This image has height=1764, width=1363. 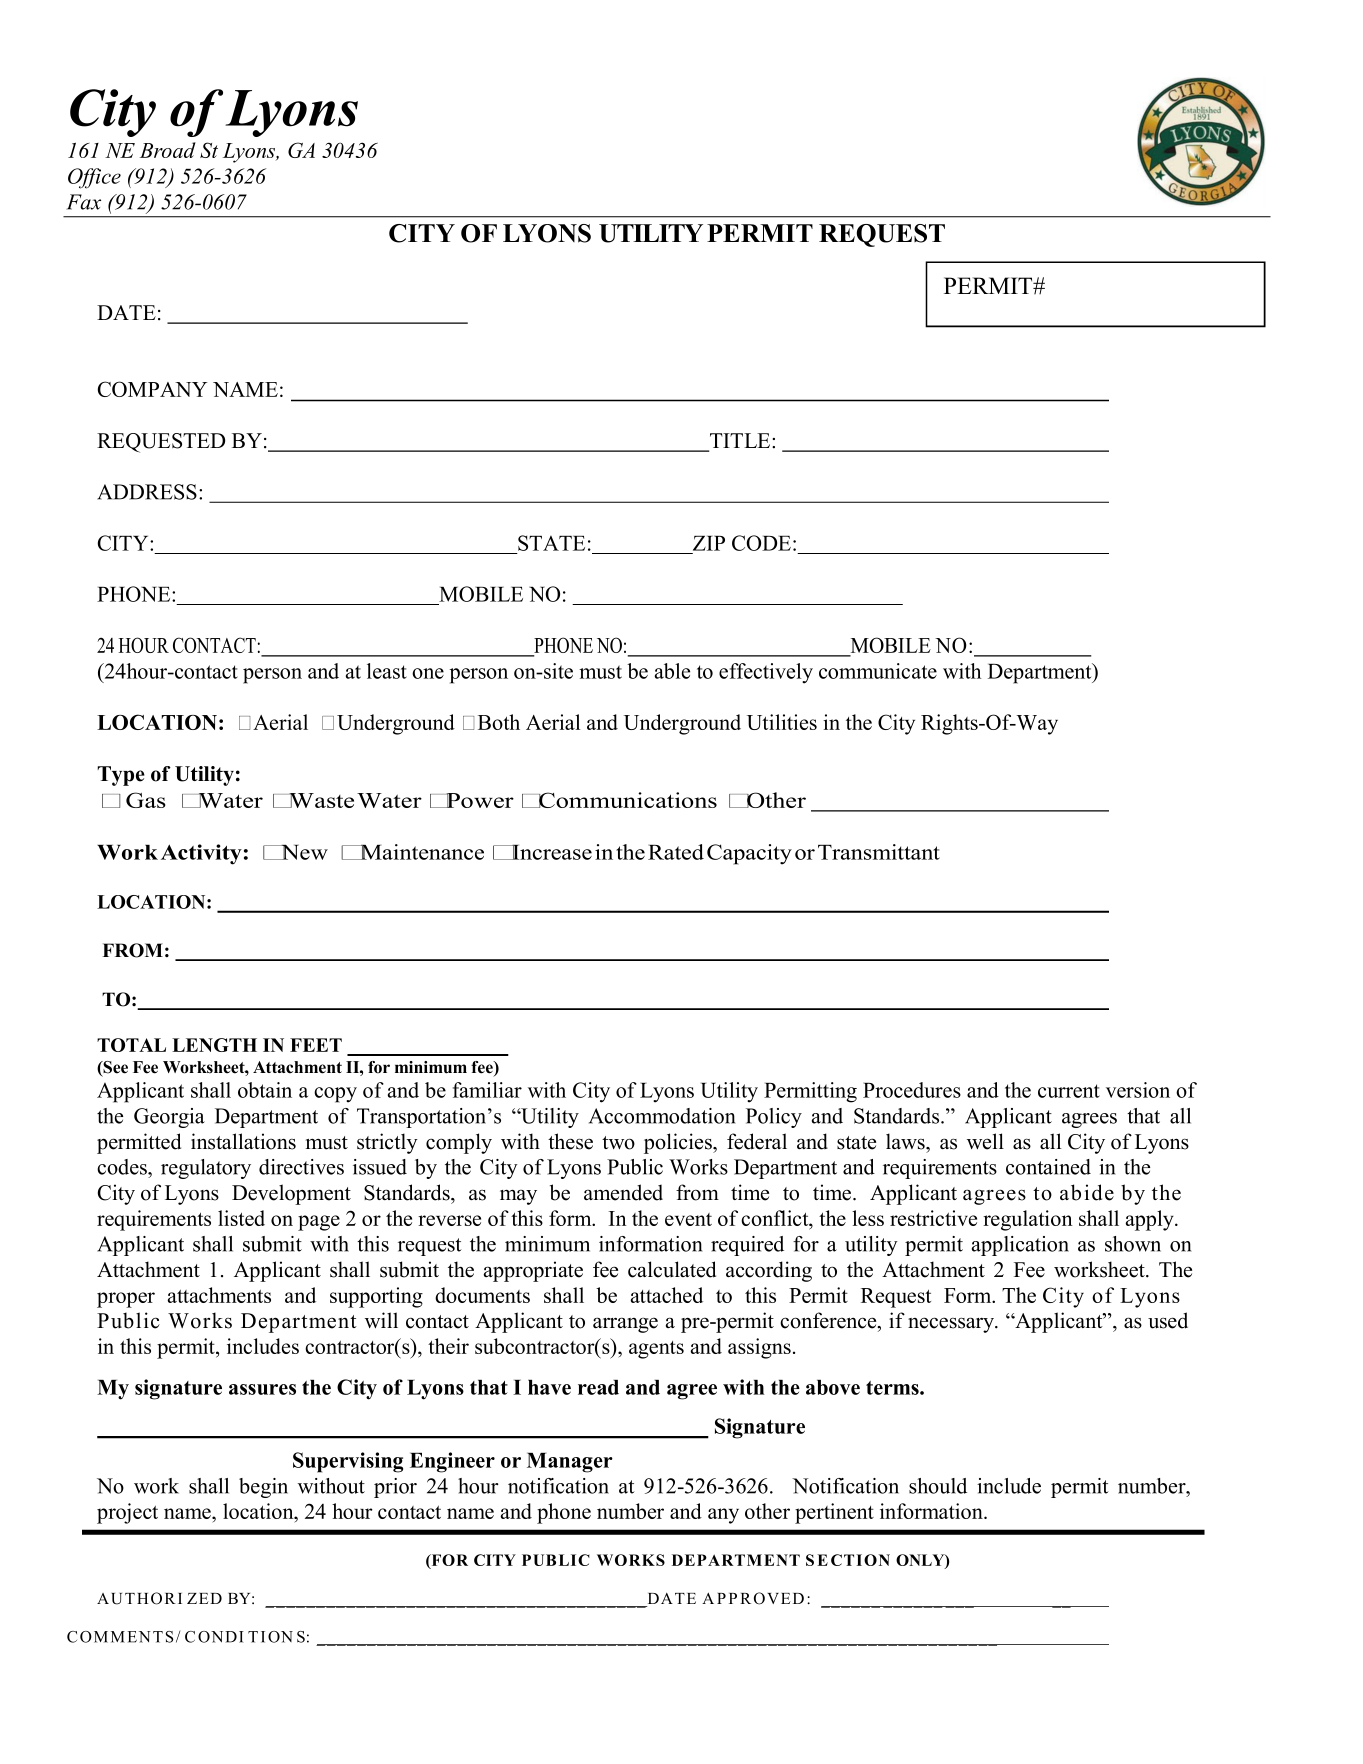 What do you see at coordinates (672, 671) in the image?
I see `able` at bounding box center [672, 671].
